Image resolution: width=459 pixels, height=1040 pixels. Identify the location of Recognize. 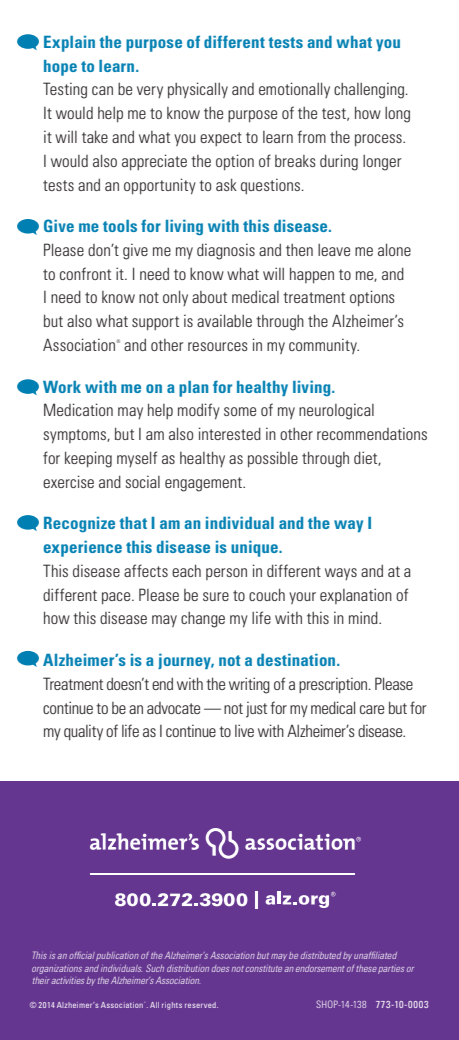
(79, 524).
